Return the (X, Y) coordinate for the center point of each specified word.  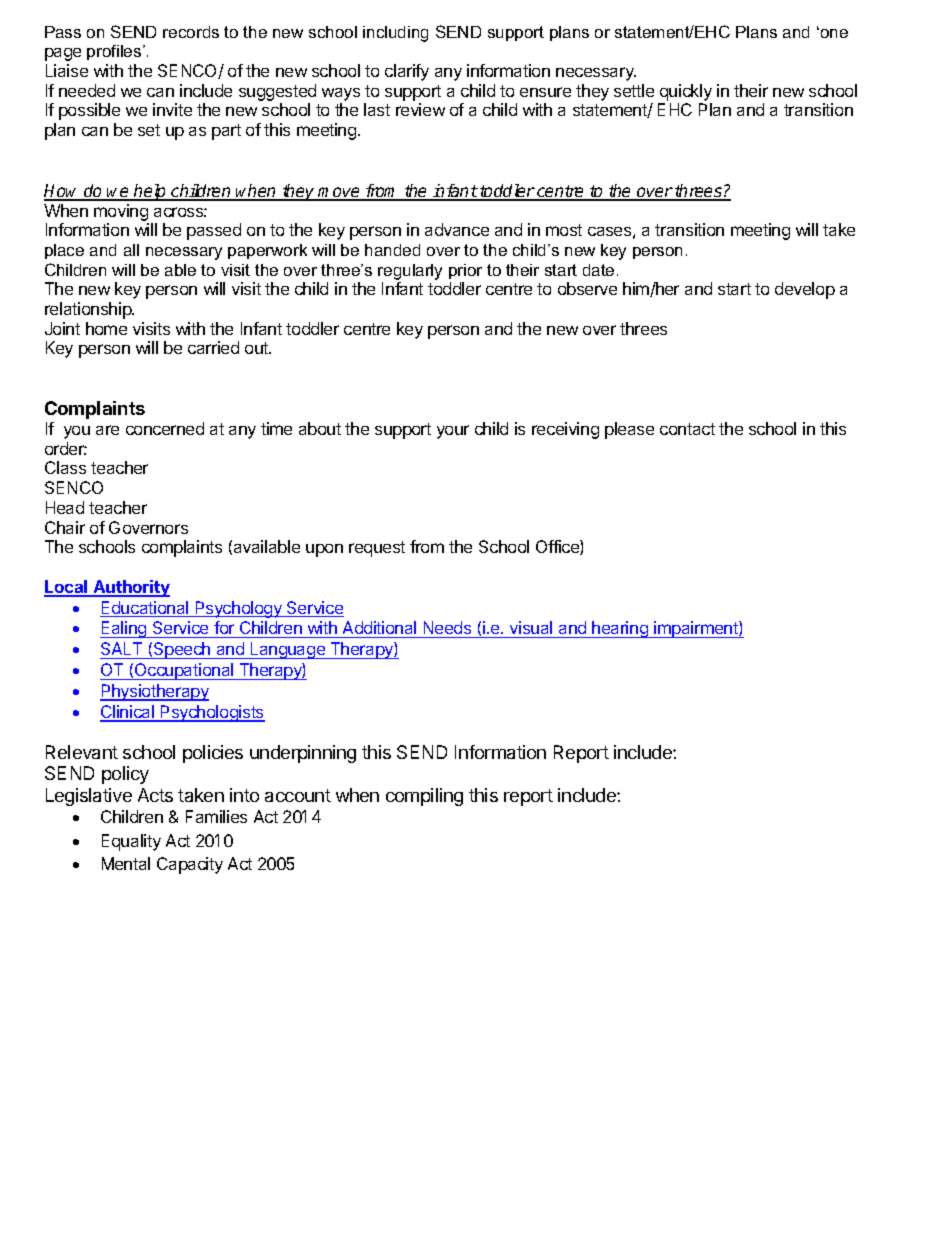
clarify (407, 72)
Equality (131, 842)
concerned (165, 428)
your (453, 432)
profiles (115, 52)
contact (687, 429)
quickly (686, 92)
